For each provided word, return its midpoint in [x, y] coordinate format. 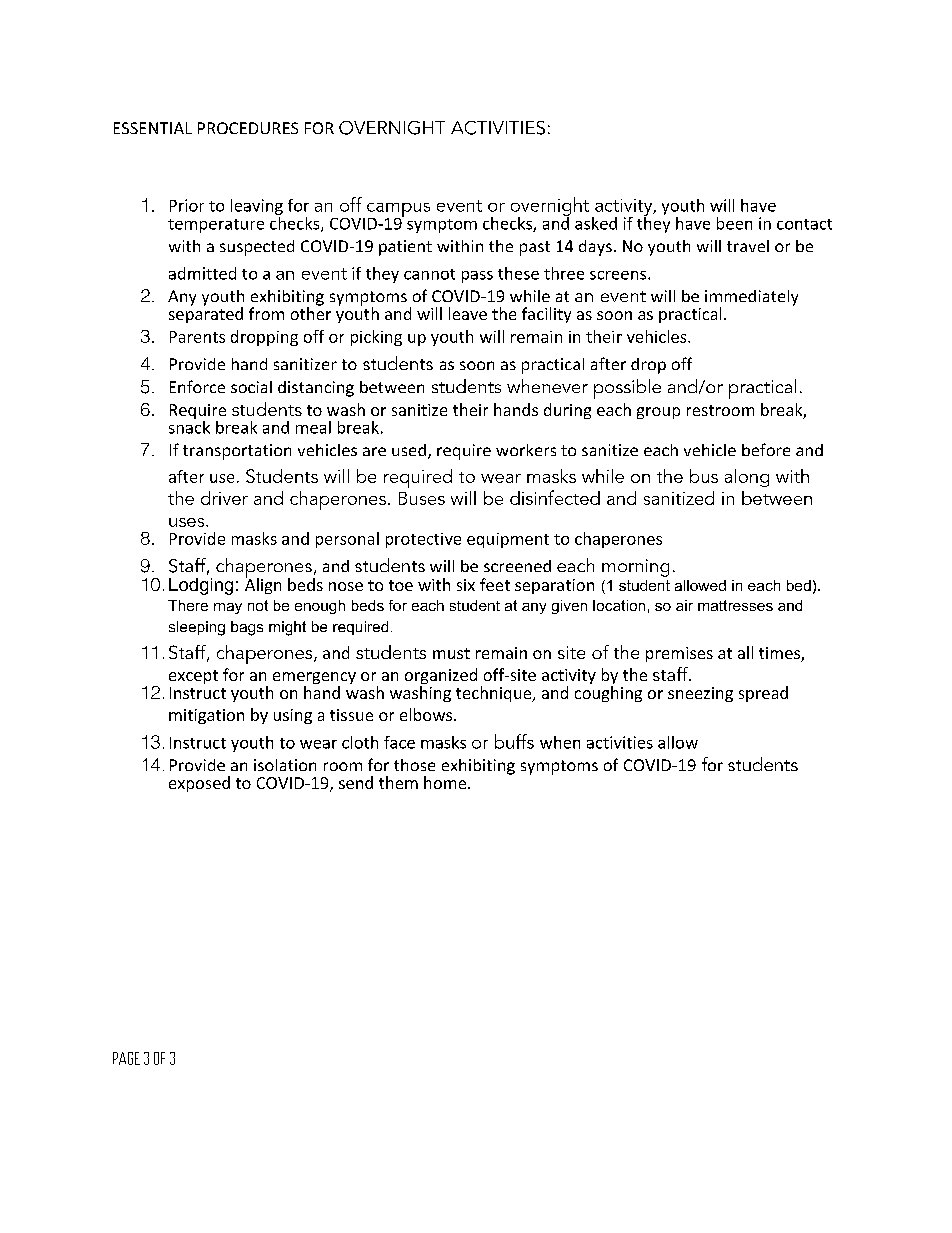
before [766, 449]
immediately [751, 299]
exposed [199, 784]
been [734, 223]
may [228, 608]
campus [398, 211]
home [446, 782]
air [684, 605]
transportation [237, 452]
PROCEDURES [248, 128]
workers [526, 450]
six [466, 585]
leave [468, 313]
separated [206, 314]
